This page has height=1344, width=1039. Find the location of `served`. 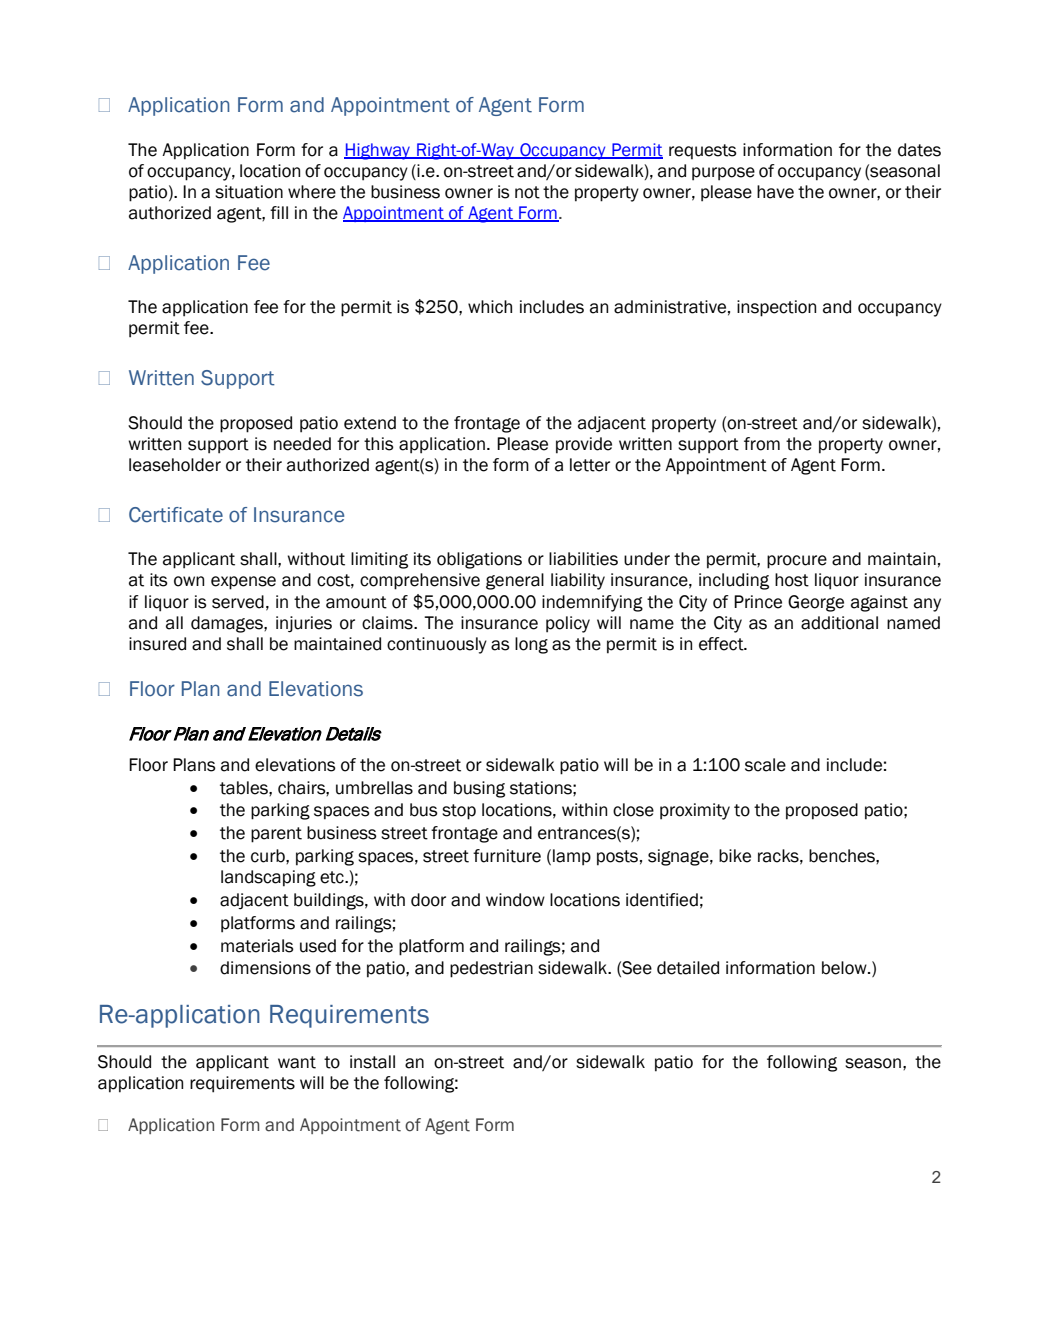

served is located at coordinates (238, 602).
